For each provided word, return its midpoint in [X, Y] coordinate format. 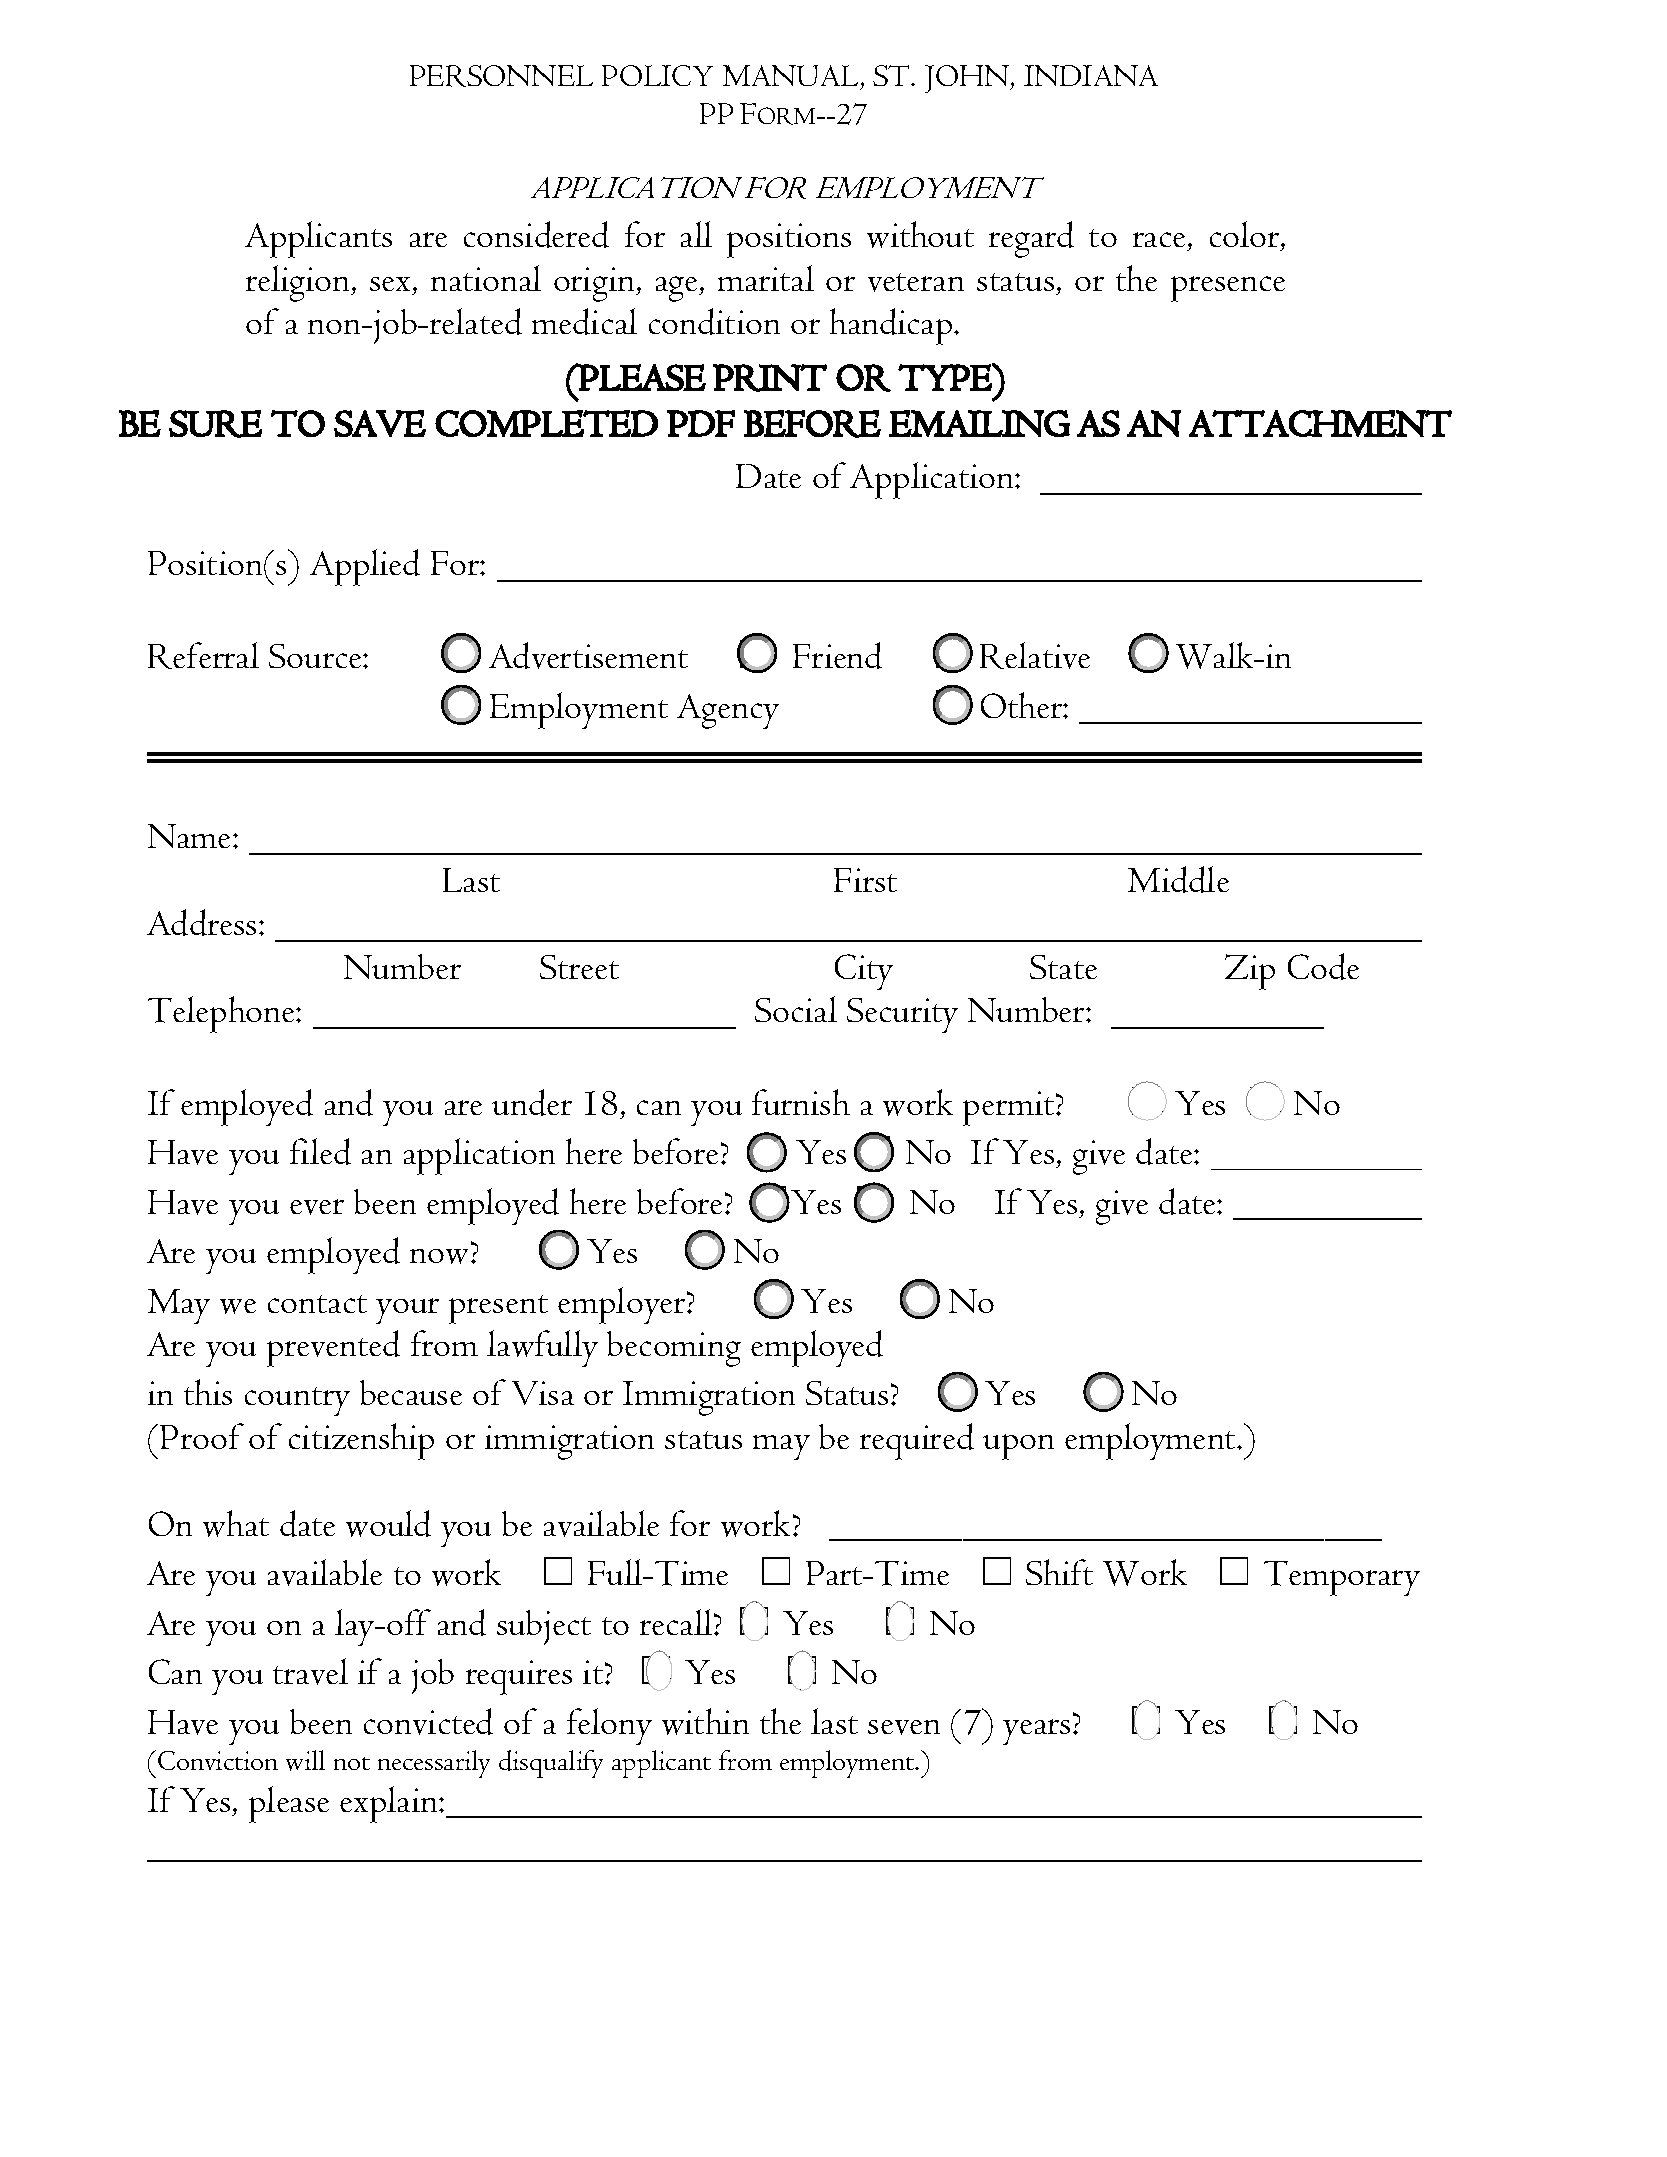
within [705, 1721]
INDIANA [1091, 75]
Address [201, 922]
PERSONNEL [501, 76]
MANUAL [792, 77]
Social [796, 1009]
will [305, 1760]
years [1036, 1732]
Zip [1250, 972]
